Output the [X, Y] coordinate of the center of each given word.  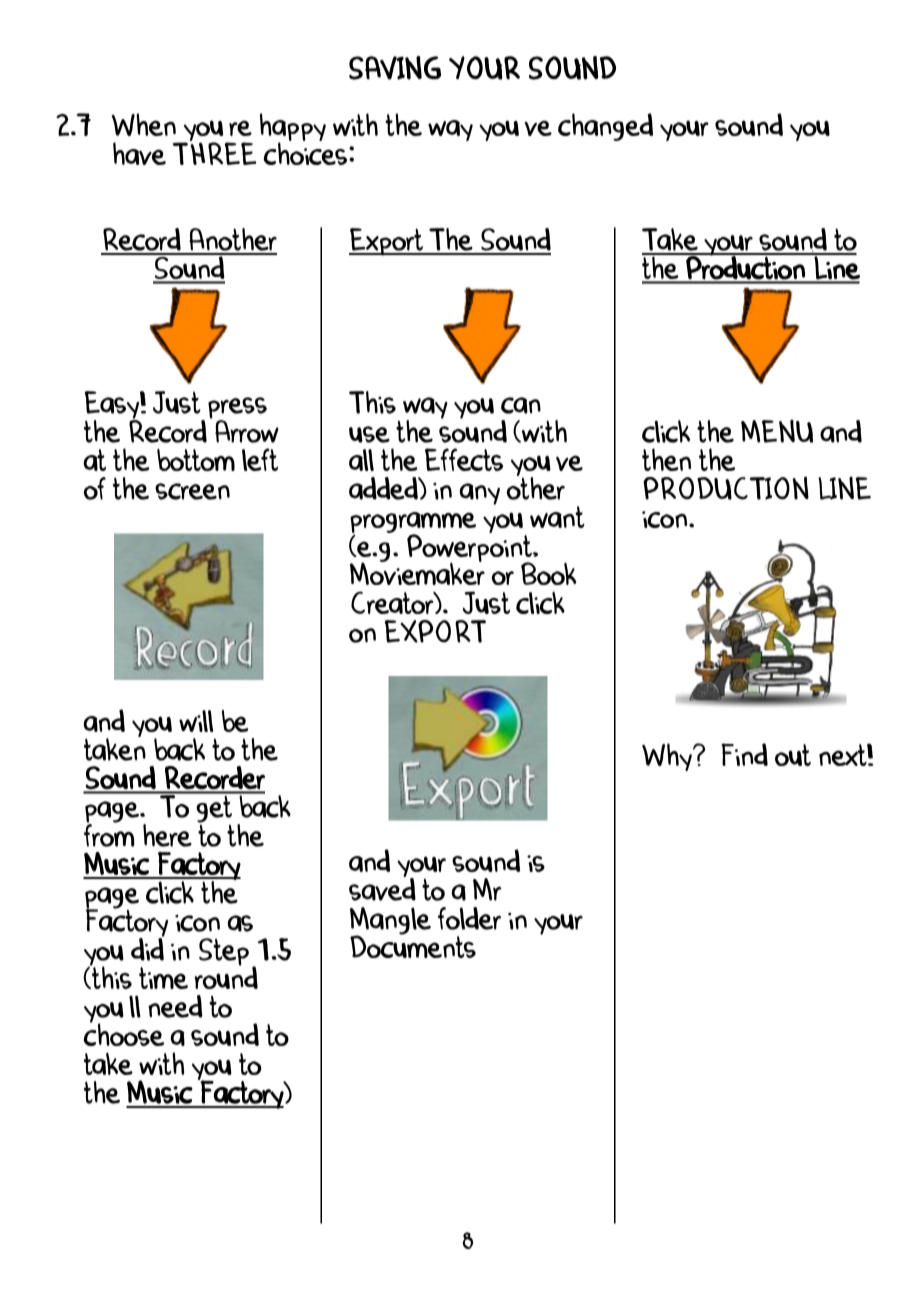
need [175, 1006]
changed [605, 127]
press [237, 409]
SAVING [395, 68]
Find [744, 754]
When [144, 124]
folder [469, 918]
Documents [413, 945]
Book [548, 573]
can [521, 405]
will [196, 721]
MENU [777, 431]
